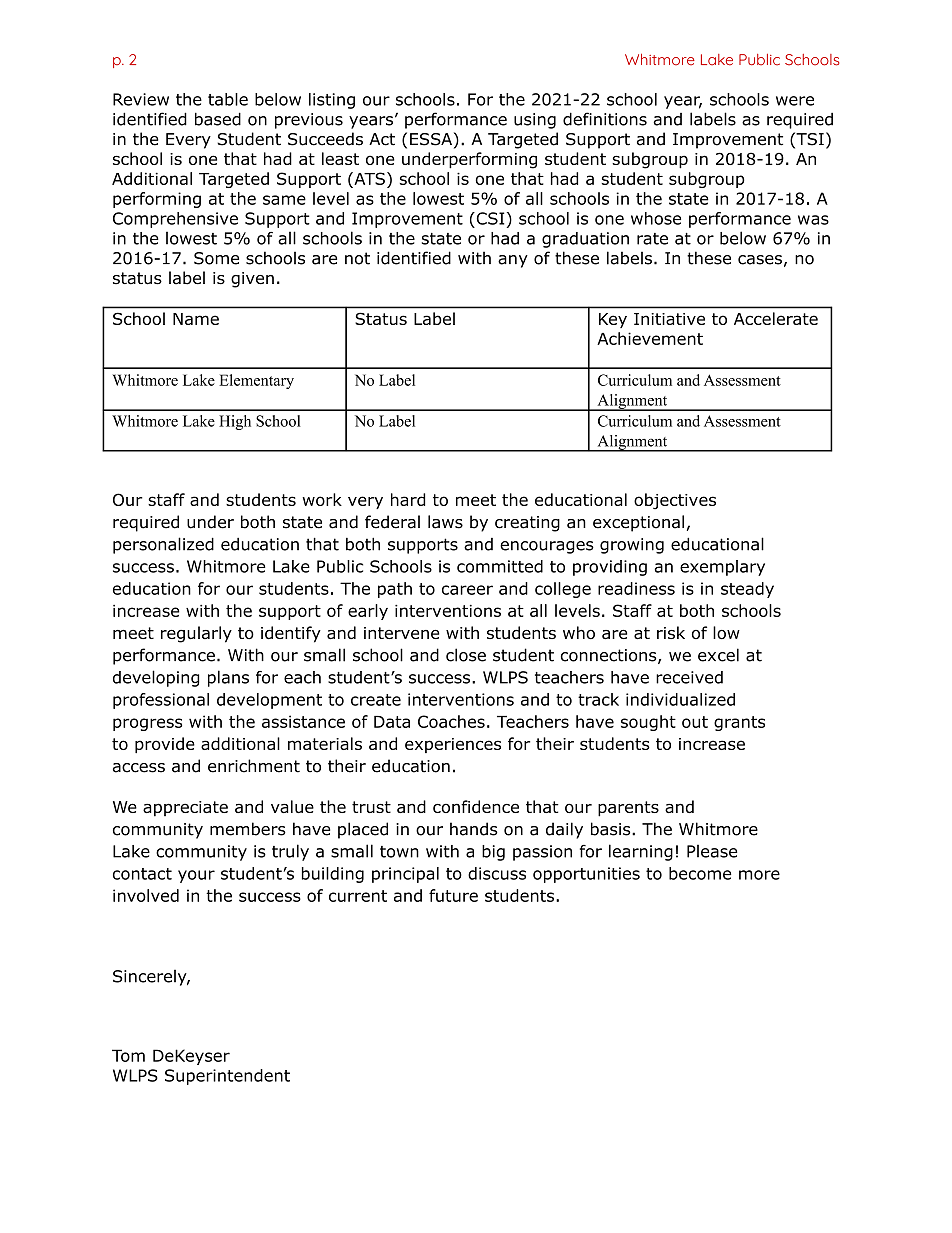 This screenshot has height=1233, width=952. Describe the element at coordinates (453, 895) in the screenshot. I see `future` at that location.
